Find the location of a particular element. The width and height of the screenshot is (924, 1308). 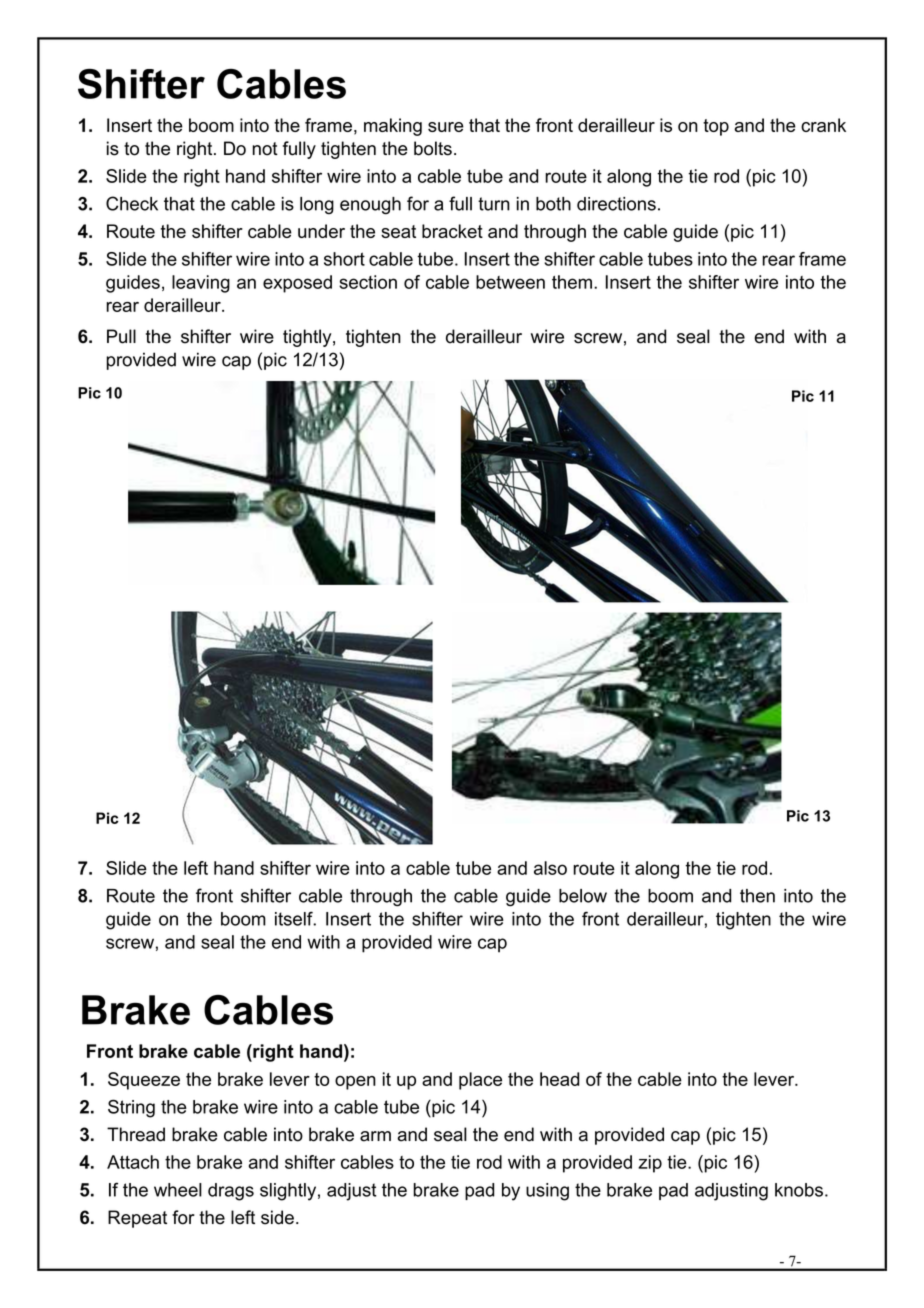

not is located at coordinates (265, 149).
